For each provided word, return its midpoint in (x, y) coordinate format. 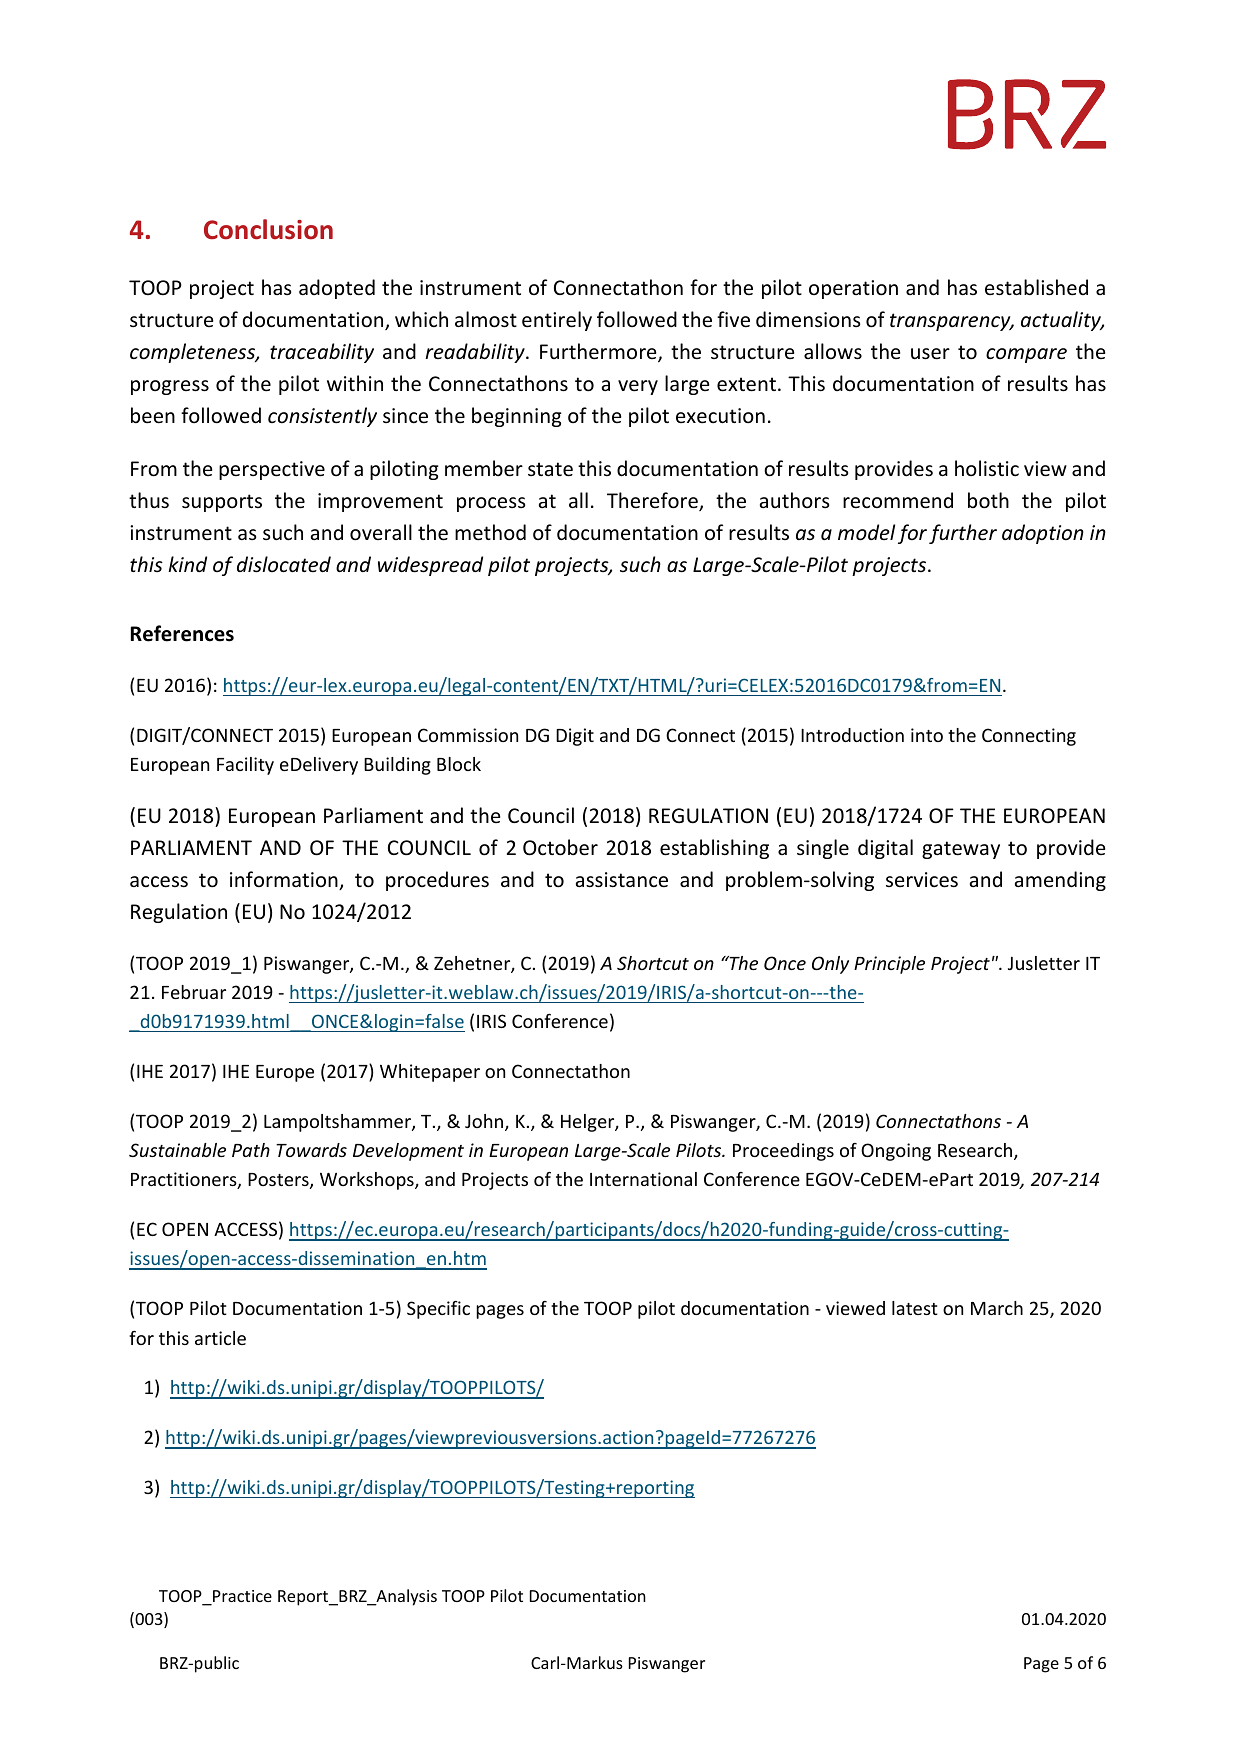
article (220, 1338)
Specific (438, 1310)
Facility (245, 766)
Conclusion (268, 229)
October (560, 847)
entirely (557, 321)
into (927, 735)
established (1036, 287)
